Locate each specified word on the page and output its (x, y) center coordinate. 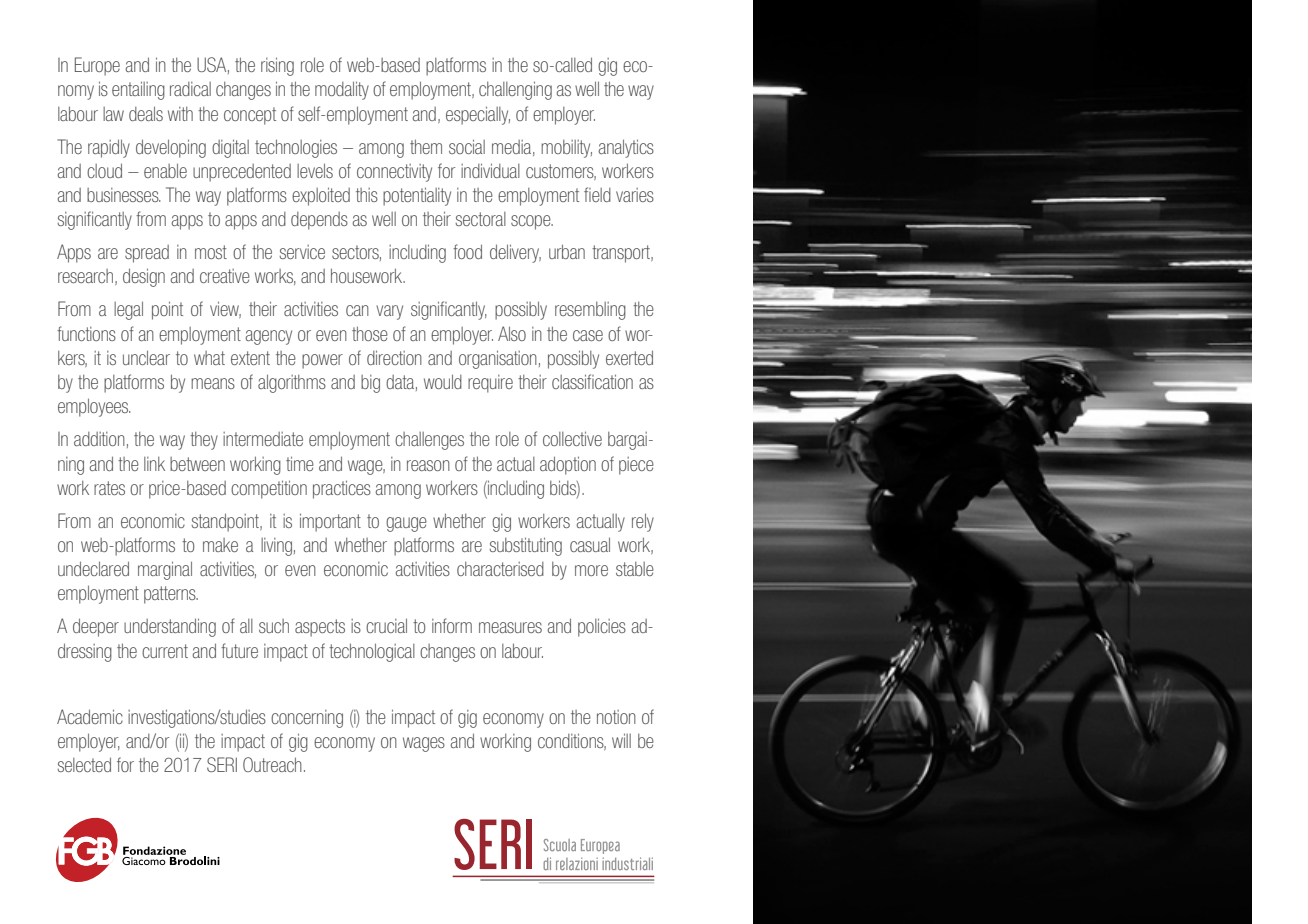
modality (342, 90)
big (370, 384)
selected (84, 764)
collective (572, 438)
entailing (138, 90)
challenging (515, 90)
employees (94, 407)
